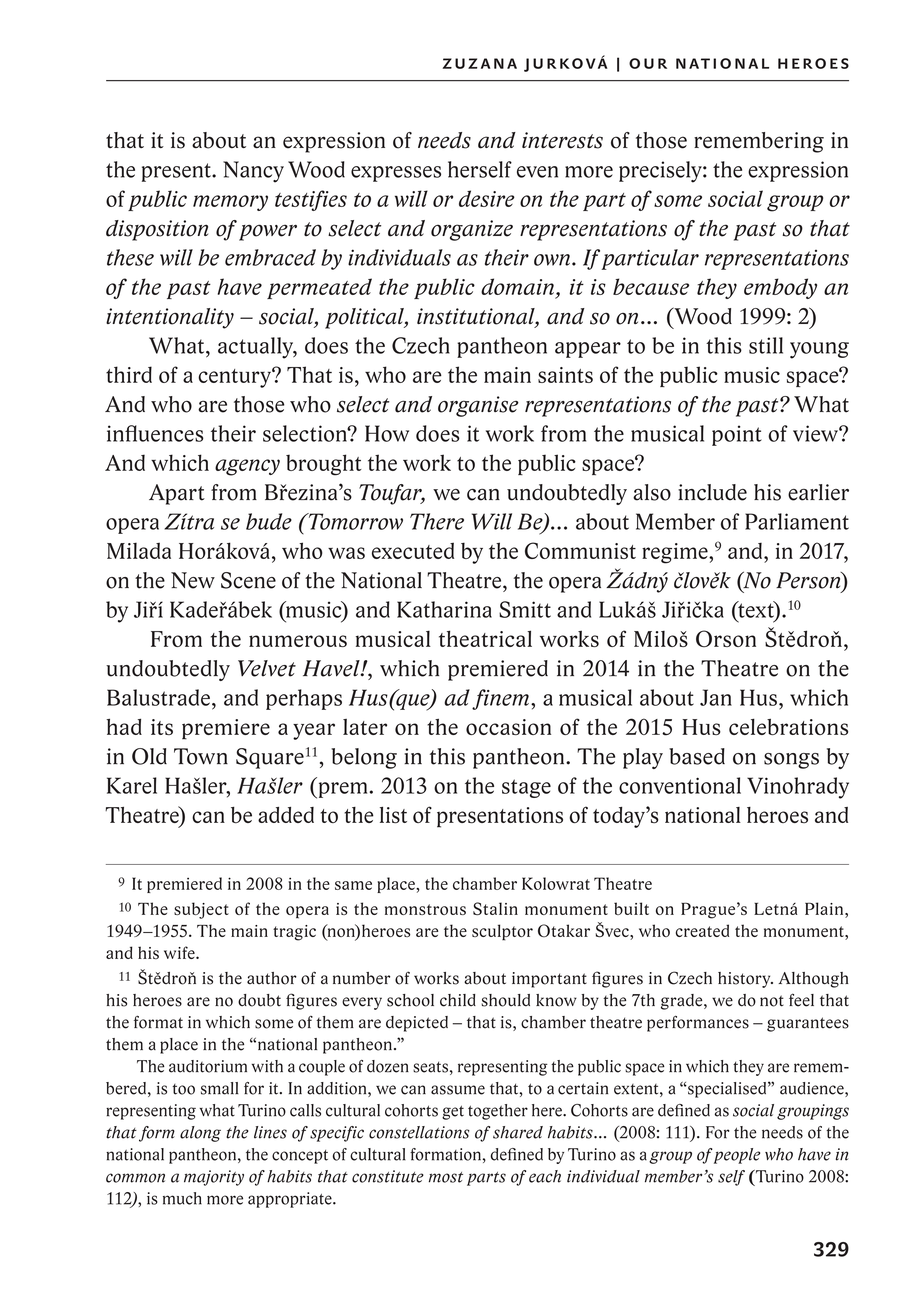 This screenshot has width=924, height=1311. I want to click on New, so click(193, 580).
